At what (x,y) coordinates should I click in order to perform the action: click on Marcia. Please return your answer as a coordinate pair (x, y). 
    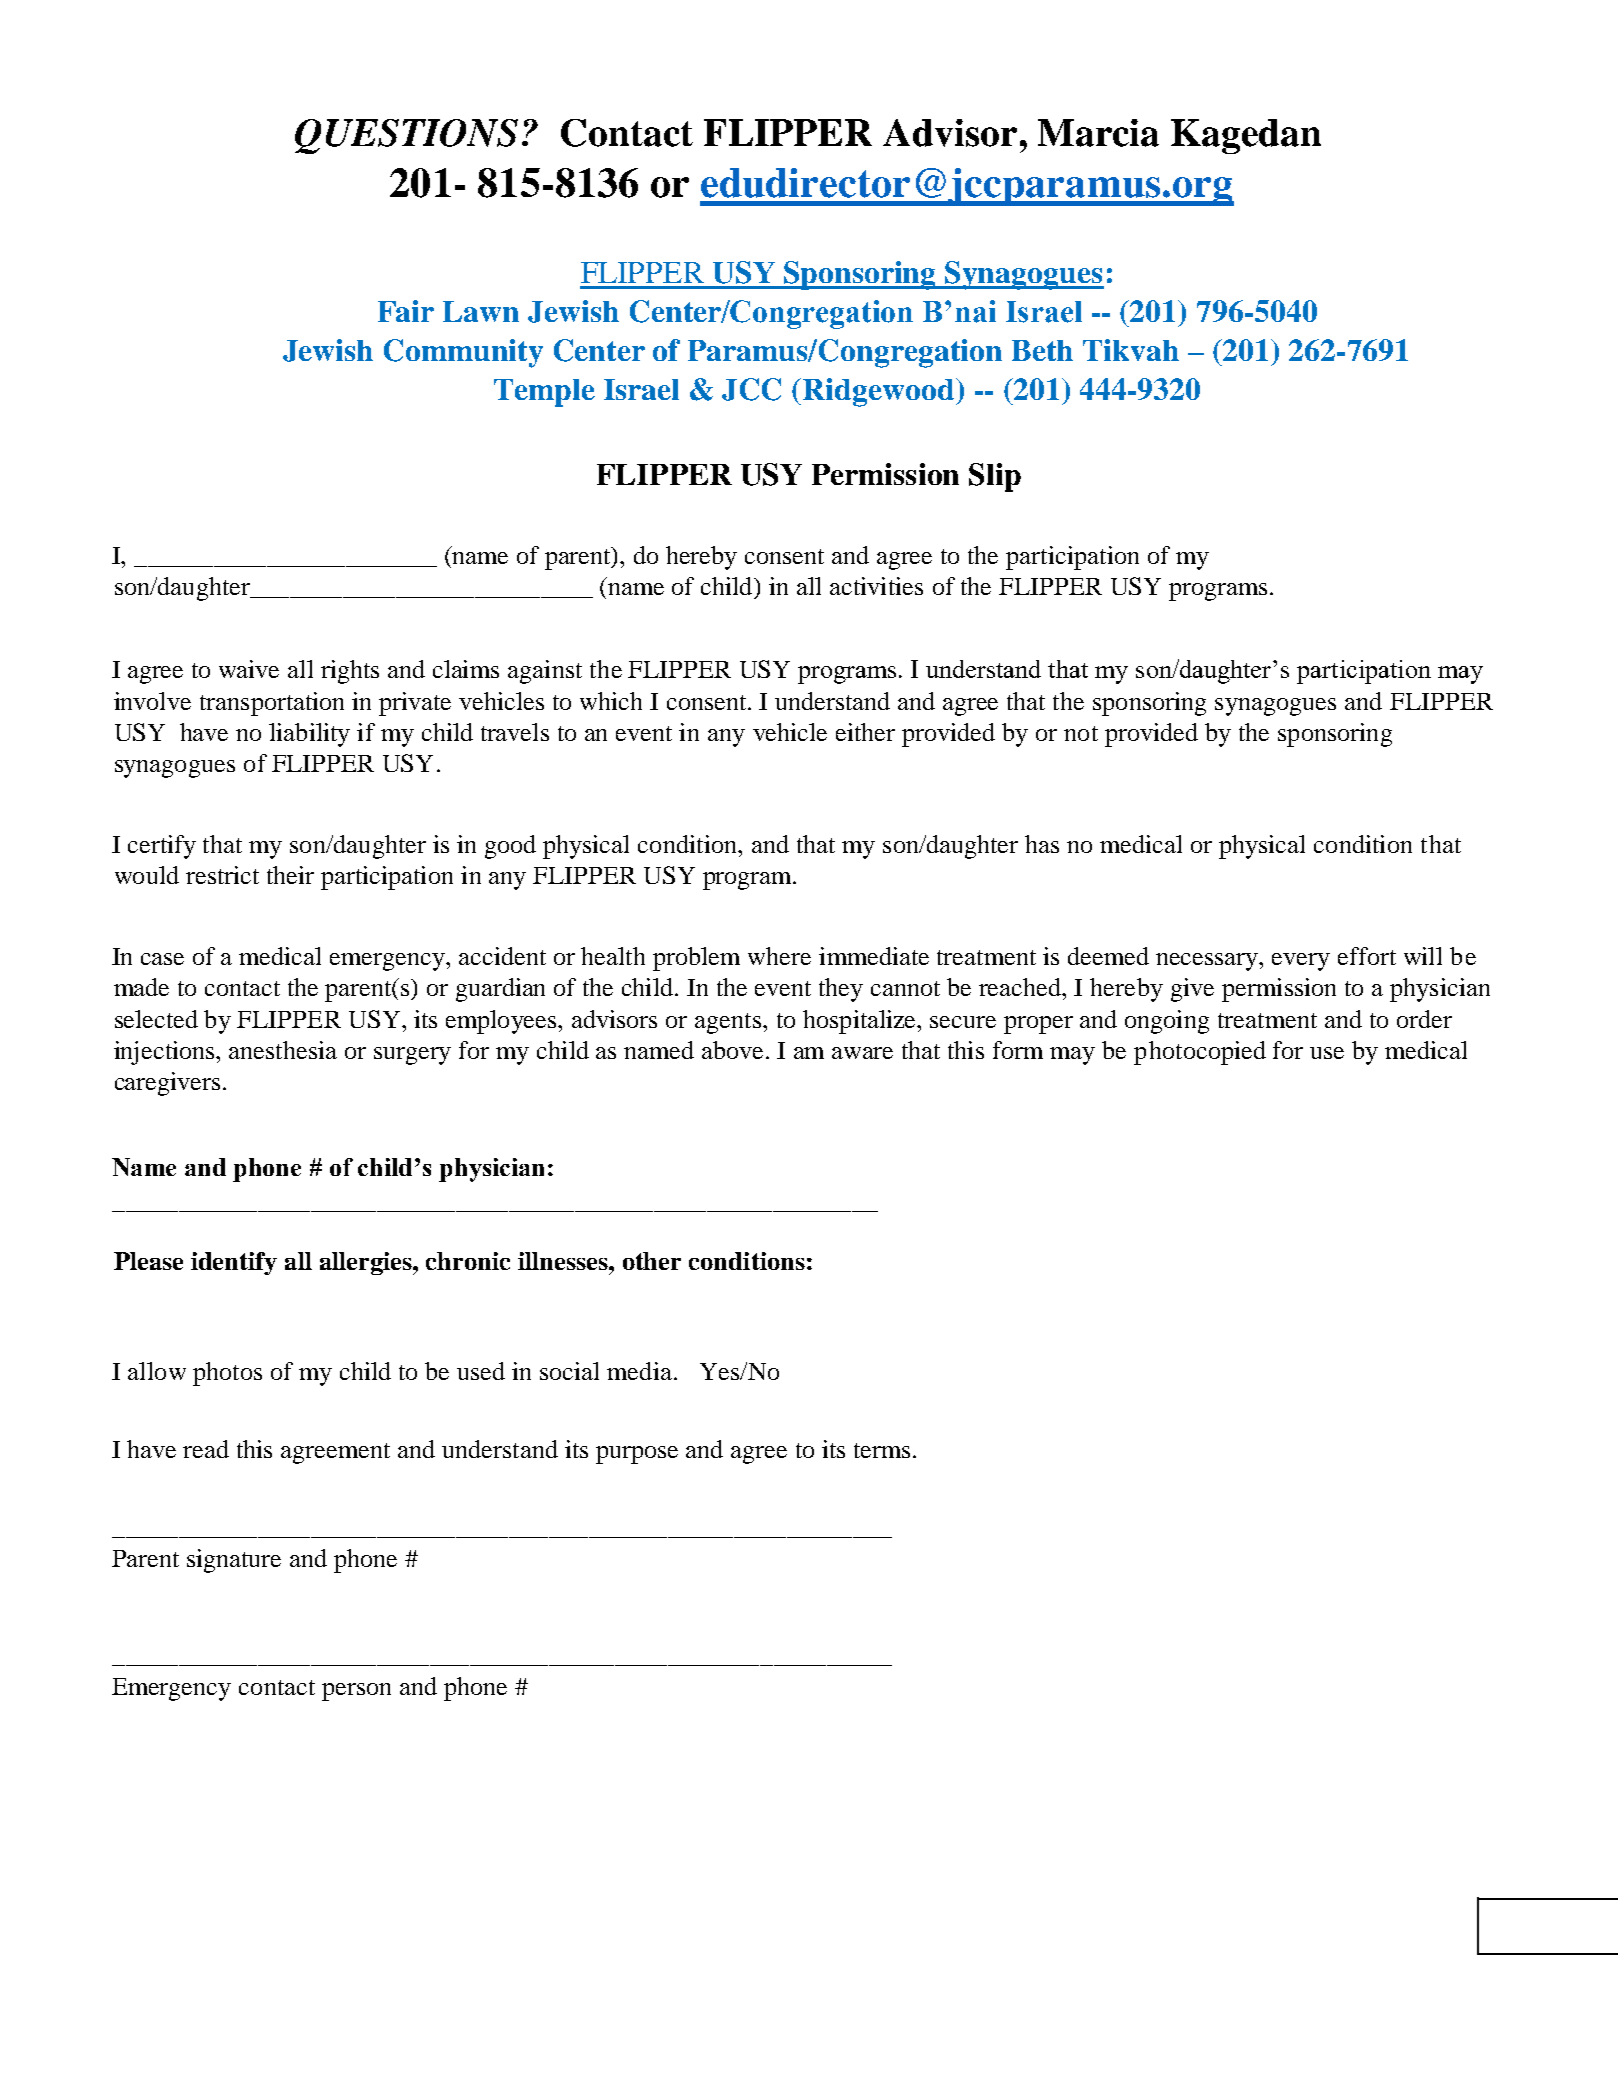
    Looking at the image, I should click on (1098, 133).
